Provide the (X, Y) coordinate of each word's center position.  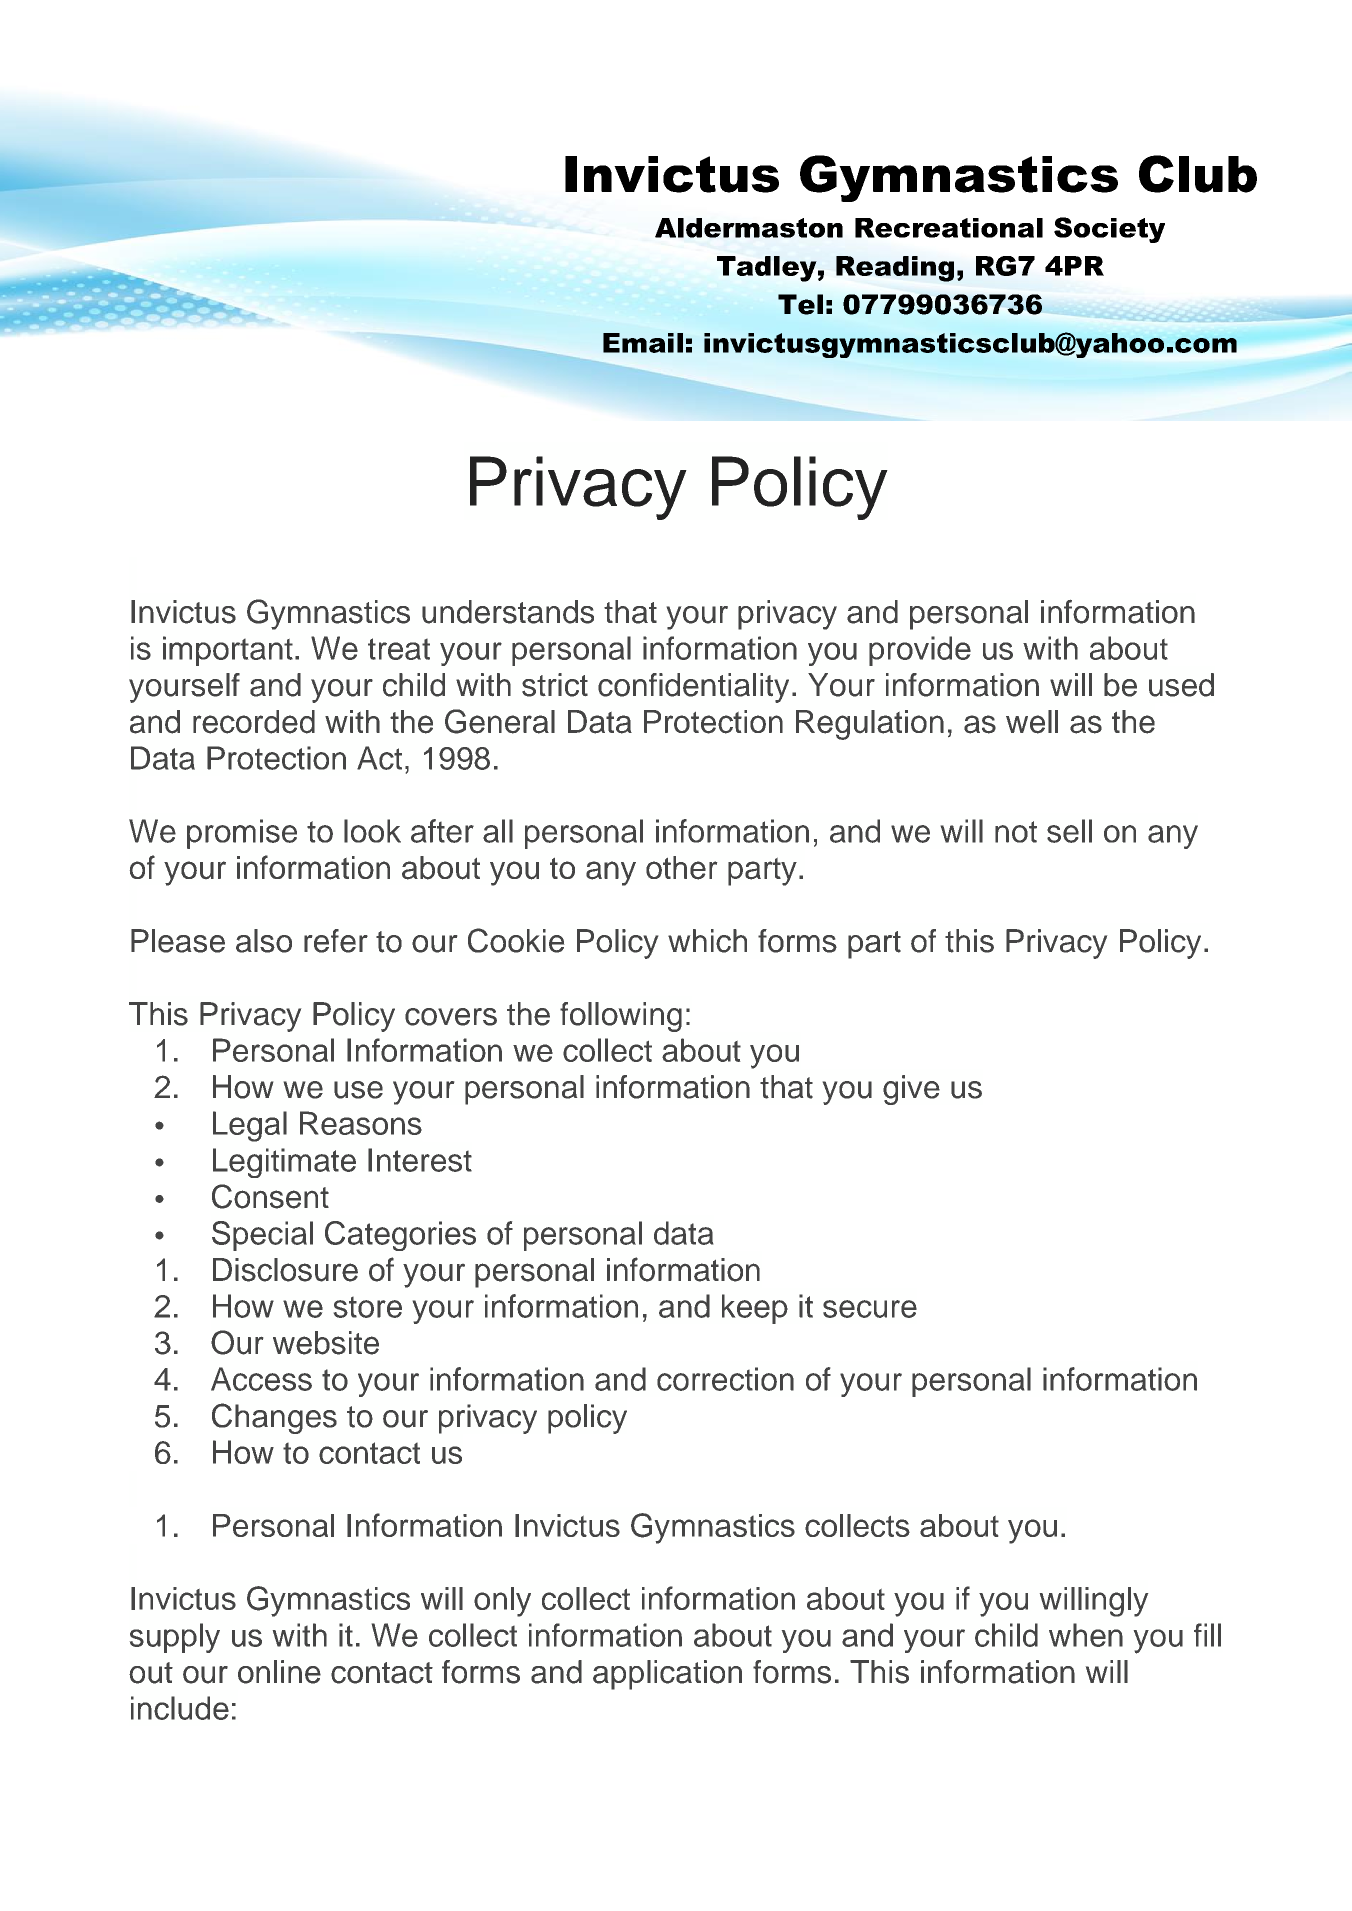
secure (870, 1309)
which (707, 941)
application (667, 1675)
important (228, 651)
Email (643, 343)
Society (1109, 230)
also (264, 941)
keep (755, 1309)
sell (1069, 831)
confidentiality (693, 688)
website (326, 1343)
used (1181, 685)
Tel (800, 304)
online (279, 1672)
